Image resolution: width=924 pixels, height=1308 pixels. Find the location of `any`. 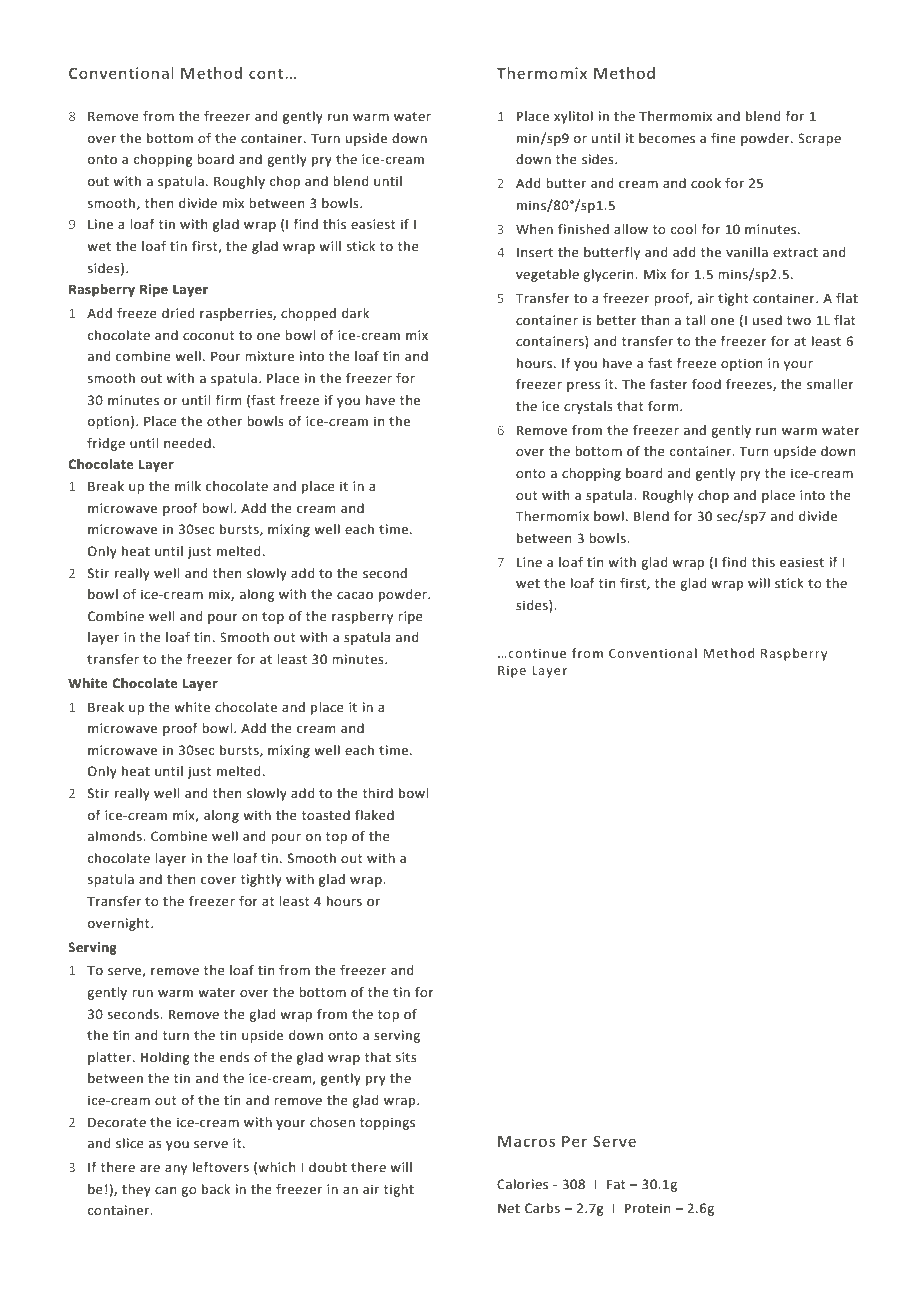

any is located at coordinates (176, 1170).
